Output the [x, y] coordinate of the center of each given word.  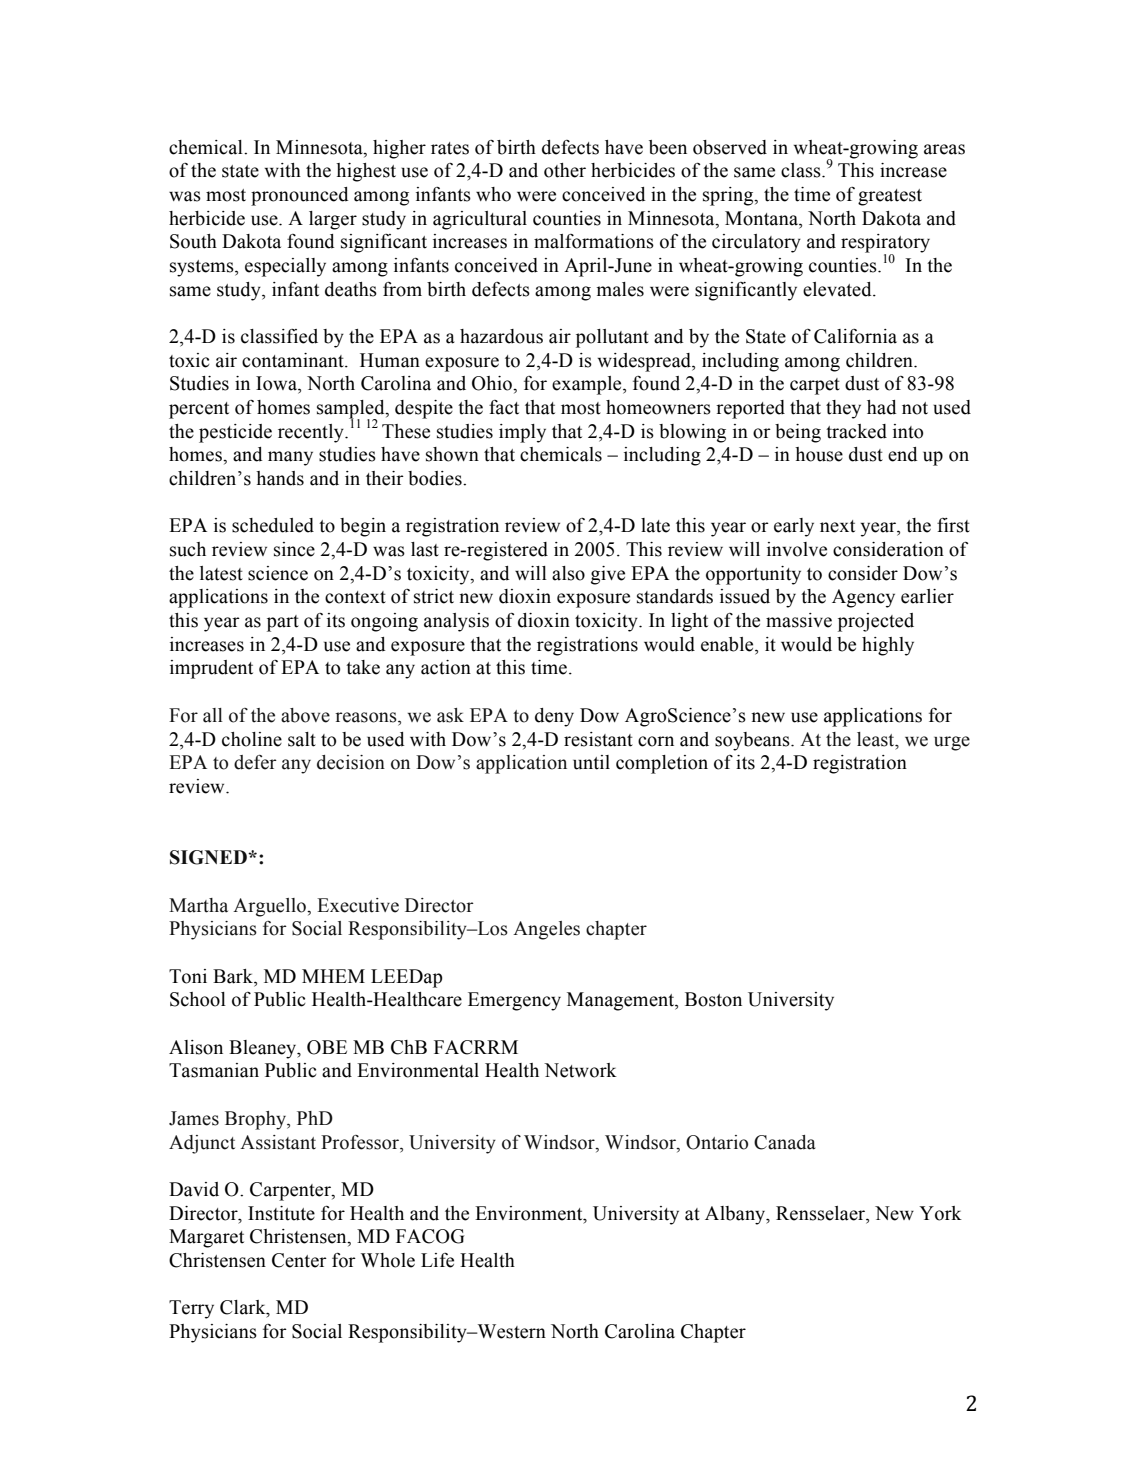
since [294, 549]
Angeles [546, 930]
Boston [713, 999]
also [568, 573]
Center [299, 1260]
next [837, 526]
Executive [358, 905]
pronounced [300, 196]
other [565, 170]
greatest [890, 197]
